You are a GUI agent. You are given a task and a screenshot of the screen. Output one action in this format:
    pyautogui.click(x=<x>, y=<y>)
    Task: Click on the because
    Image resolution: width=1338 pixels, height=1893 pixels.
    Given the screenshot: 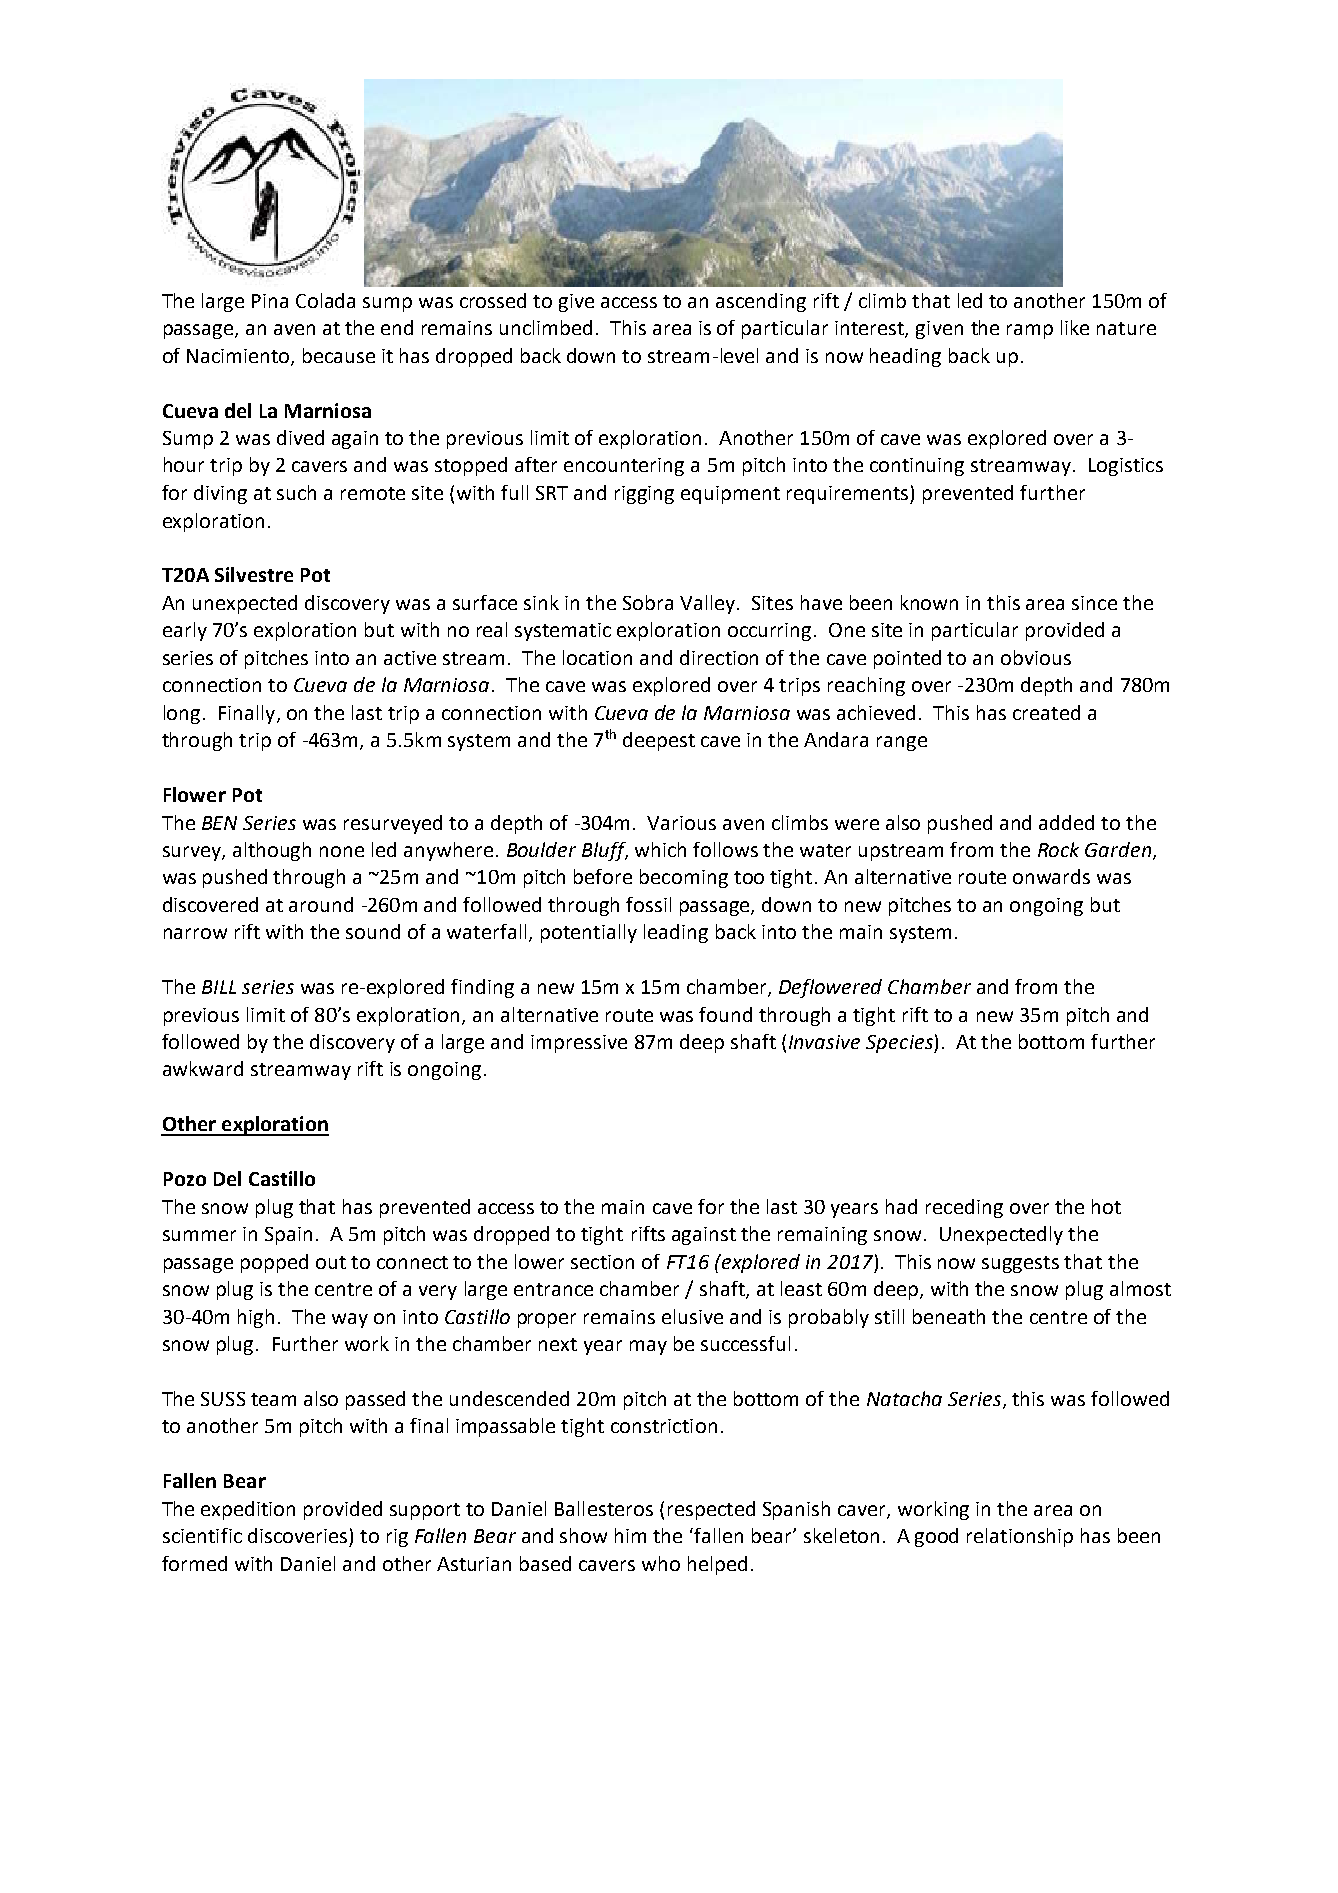 What is the action you would take?
    pyautogui.click(x=339, y=355)
